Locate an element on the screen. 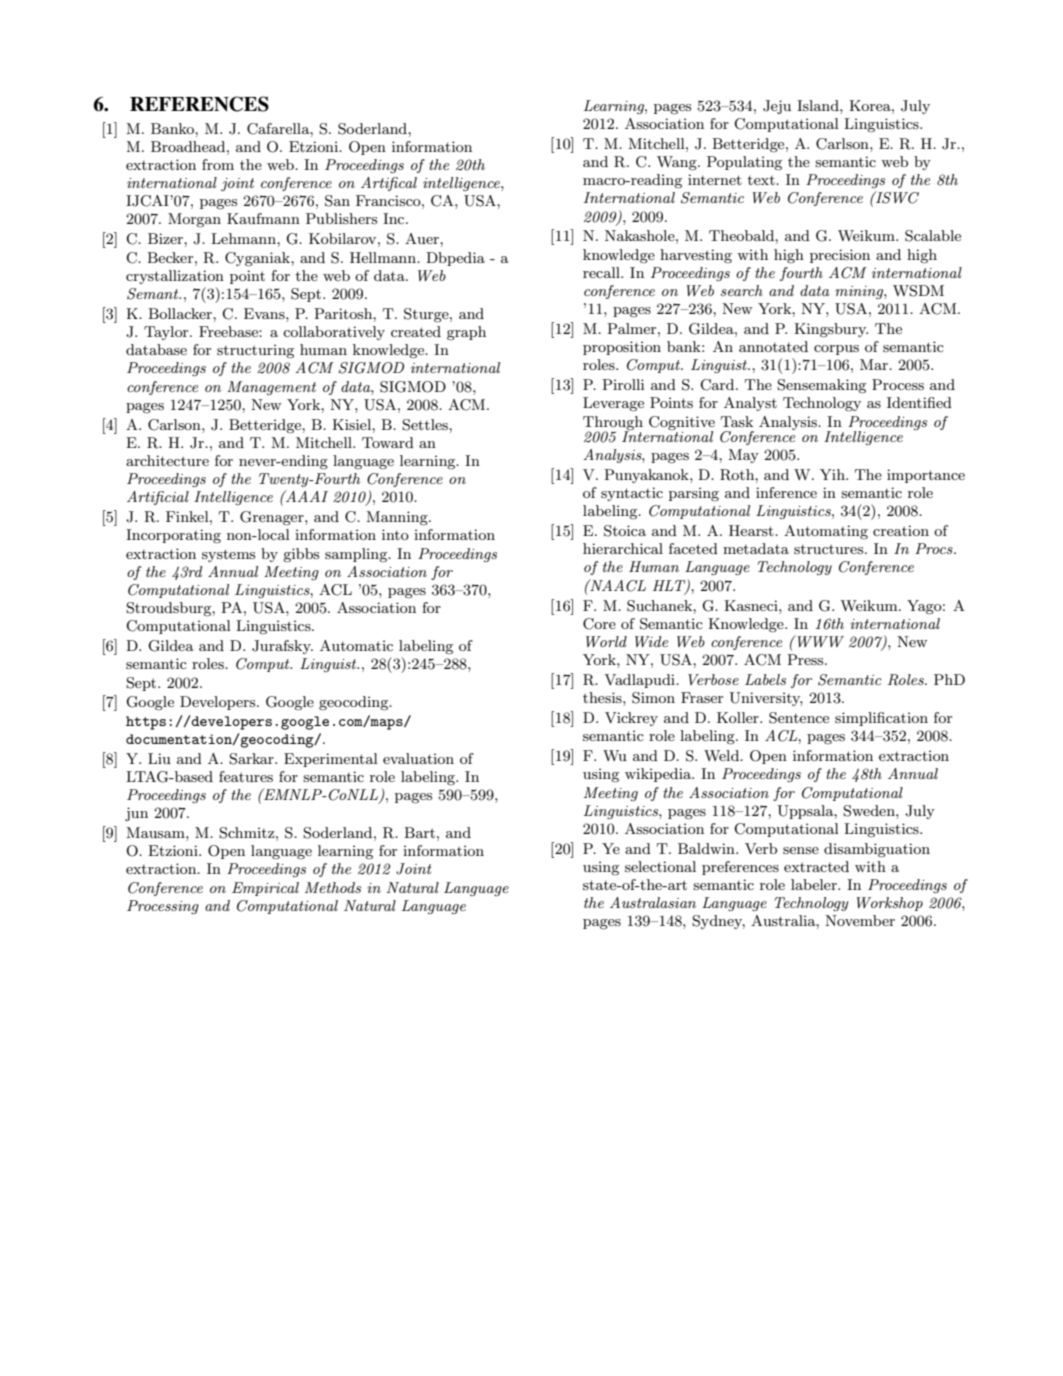  syntactic is located at coordinates (632, 494).
